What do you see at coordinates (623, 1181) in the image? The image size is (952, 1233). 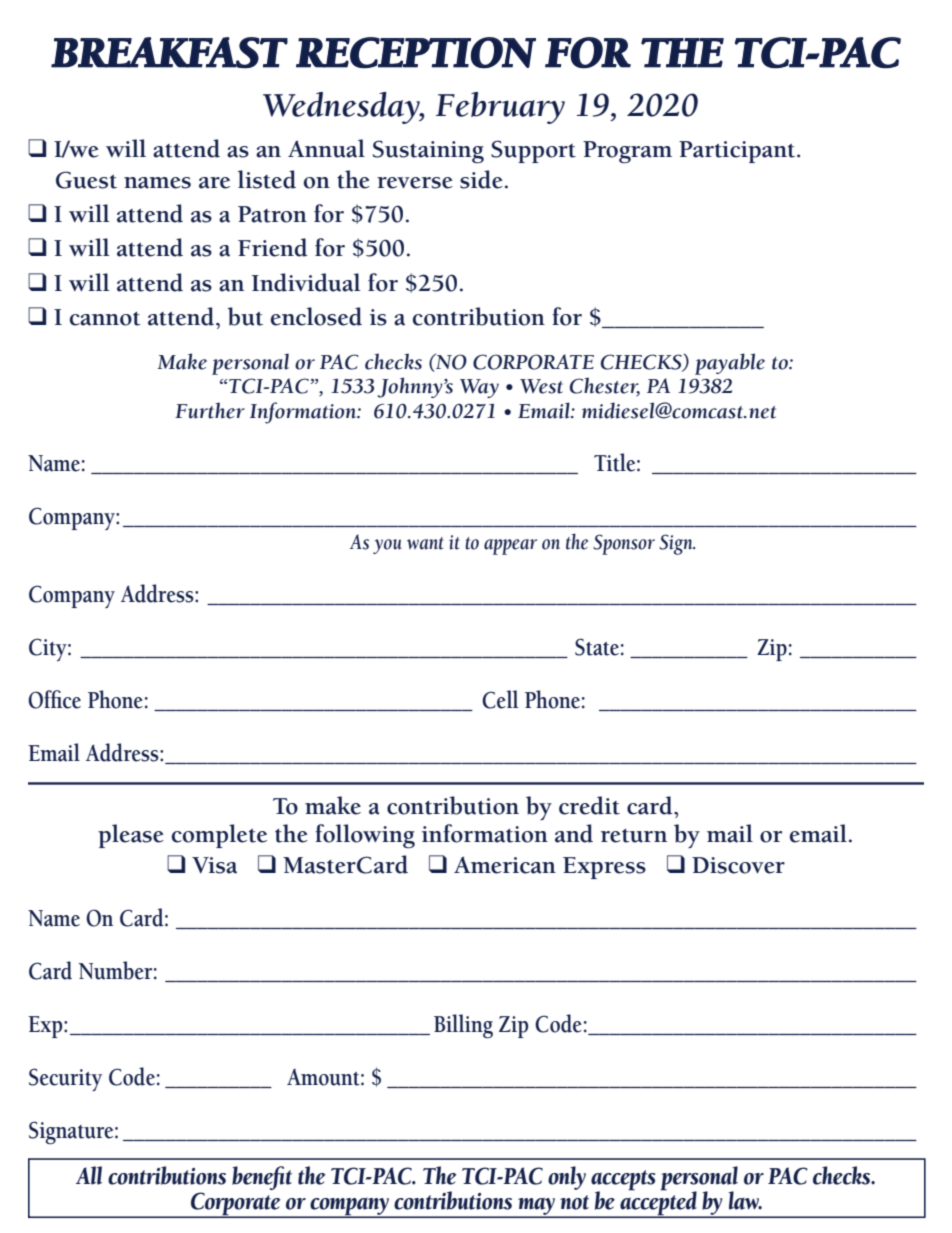 I see `accepts` at bounding box center [623, 1181].
